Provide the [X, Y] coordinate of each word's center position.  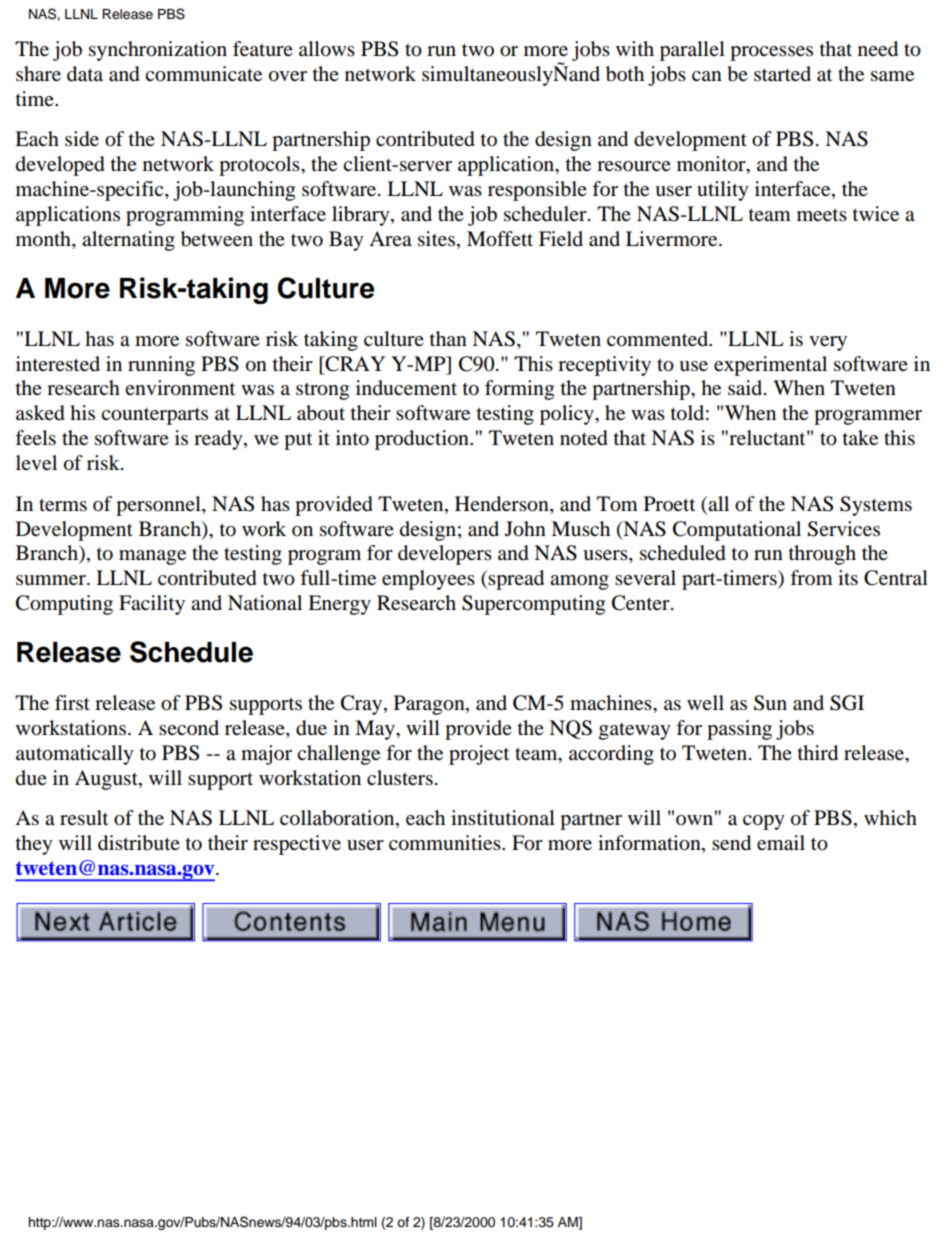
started [782, 74]
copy [764, 822]
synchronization [158, 51]
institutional [503, 818]
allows [327, 49]
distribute [139, 843]
